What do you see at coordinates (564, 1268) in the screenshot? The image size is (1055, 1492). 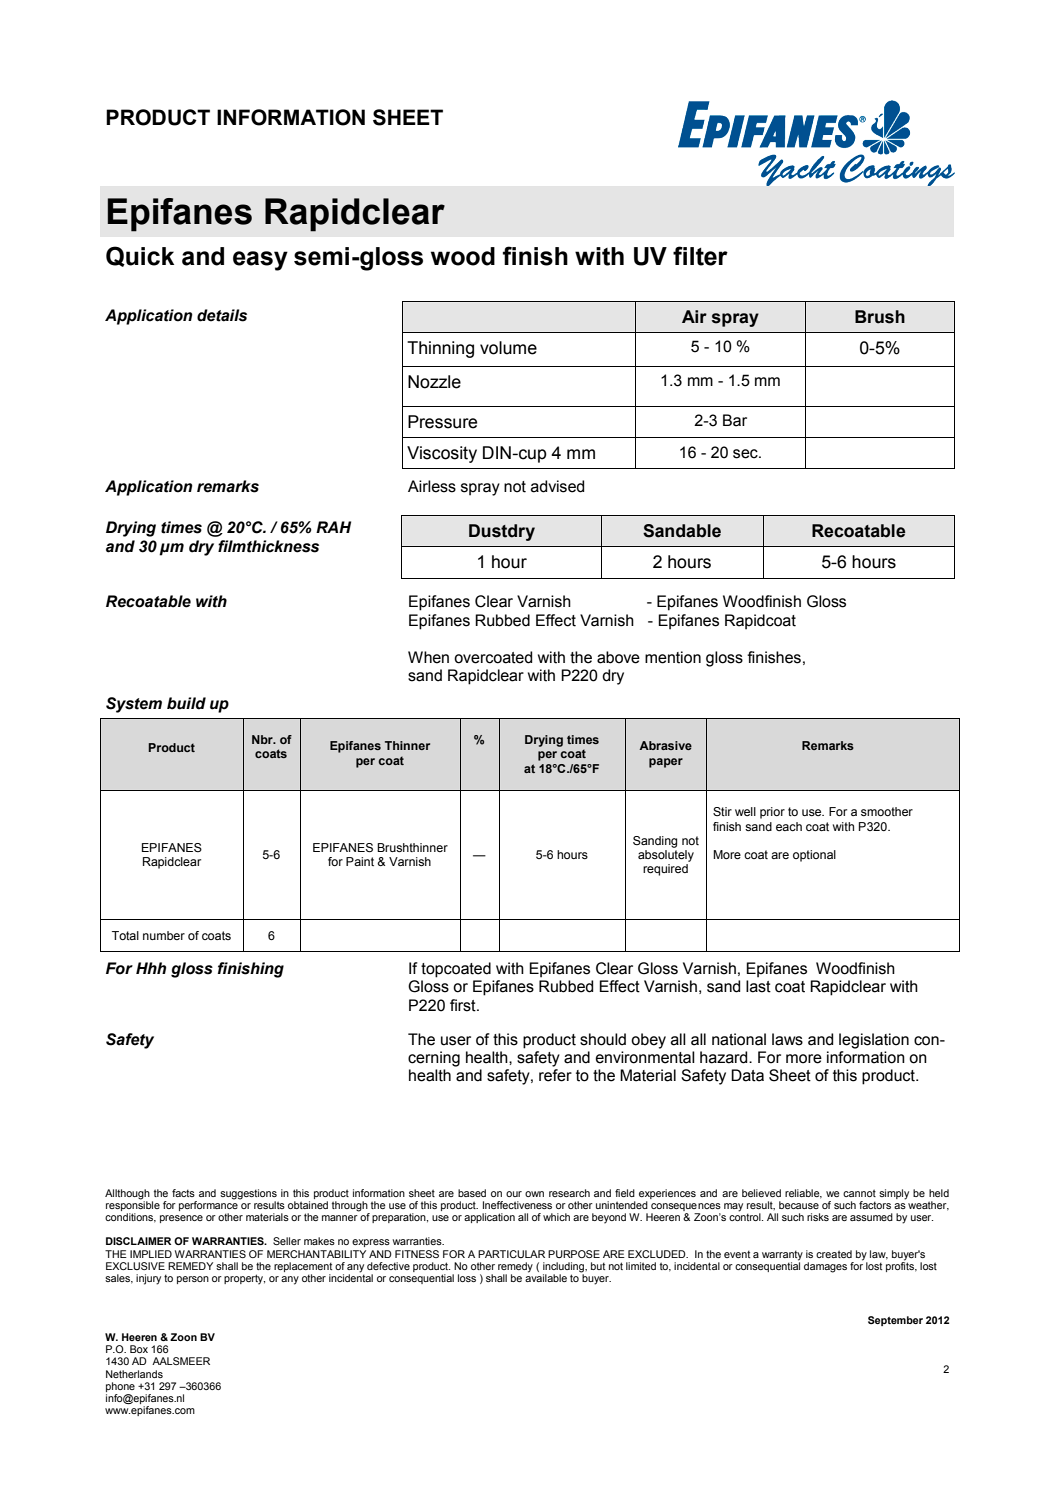 I see `including` at bounding box center [564, 1268].
